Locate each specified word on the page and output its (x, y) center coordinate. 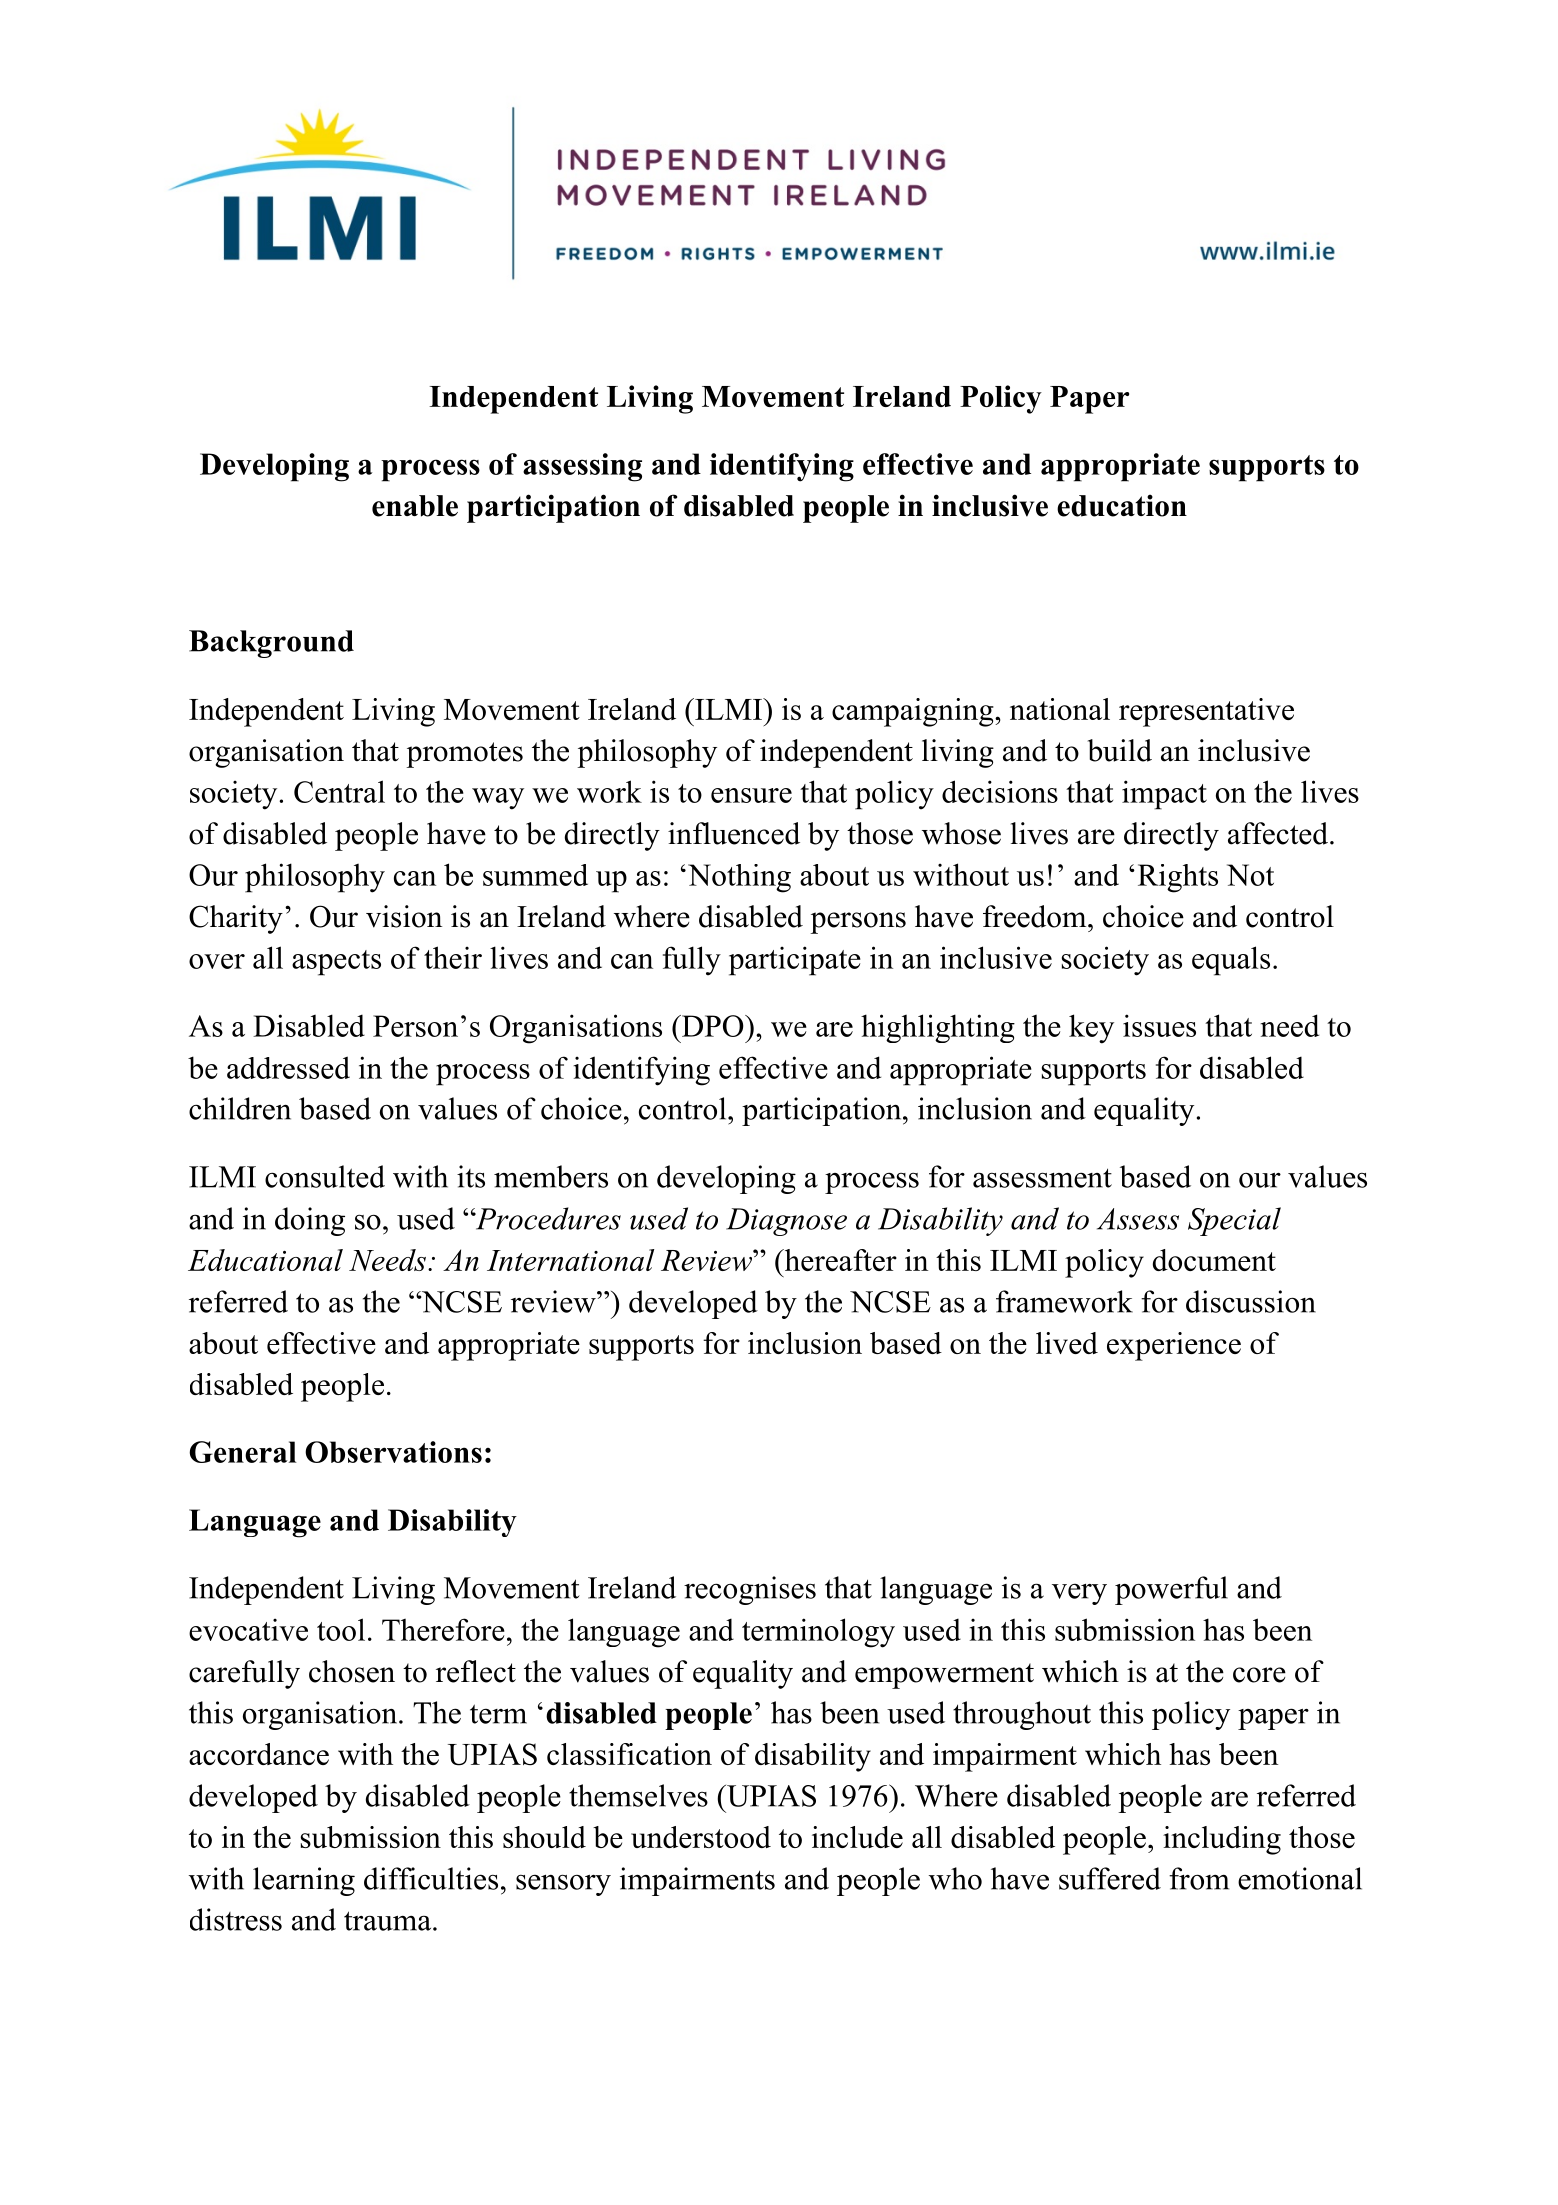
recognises (750, 1590)
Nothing (739, 878)
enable (415, 506)
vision (404, 916)
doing (310, 1221)
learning (304, 1881)
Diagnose (786, 1222)
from (1199, 1878)
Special (1234, 1221)
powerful (1171, 1590)
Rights (1178, 878)
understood (701, 1837)
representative (1206, 712)
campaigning (914, 712)
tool (341, 1629)
